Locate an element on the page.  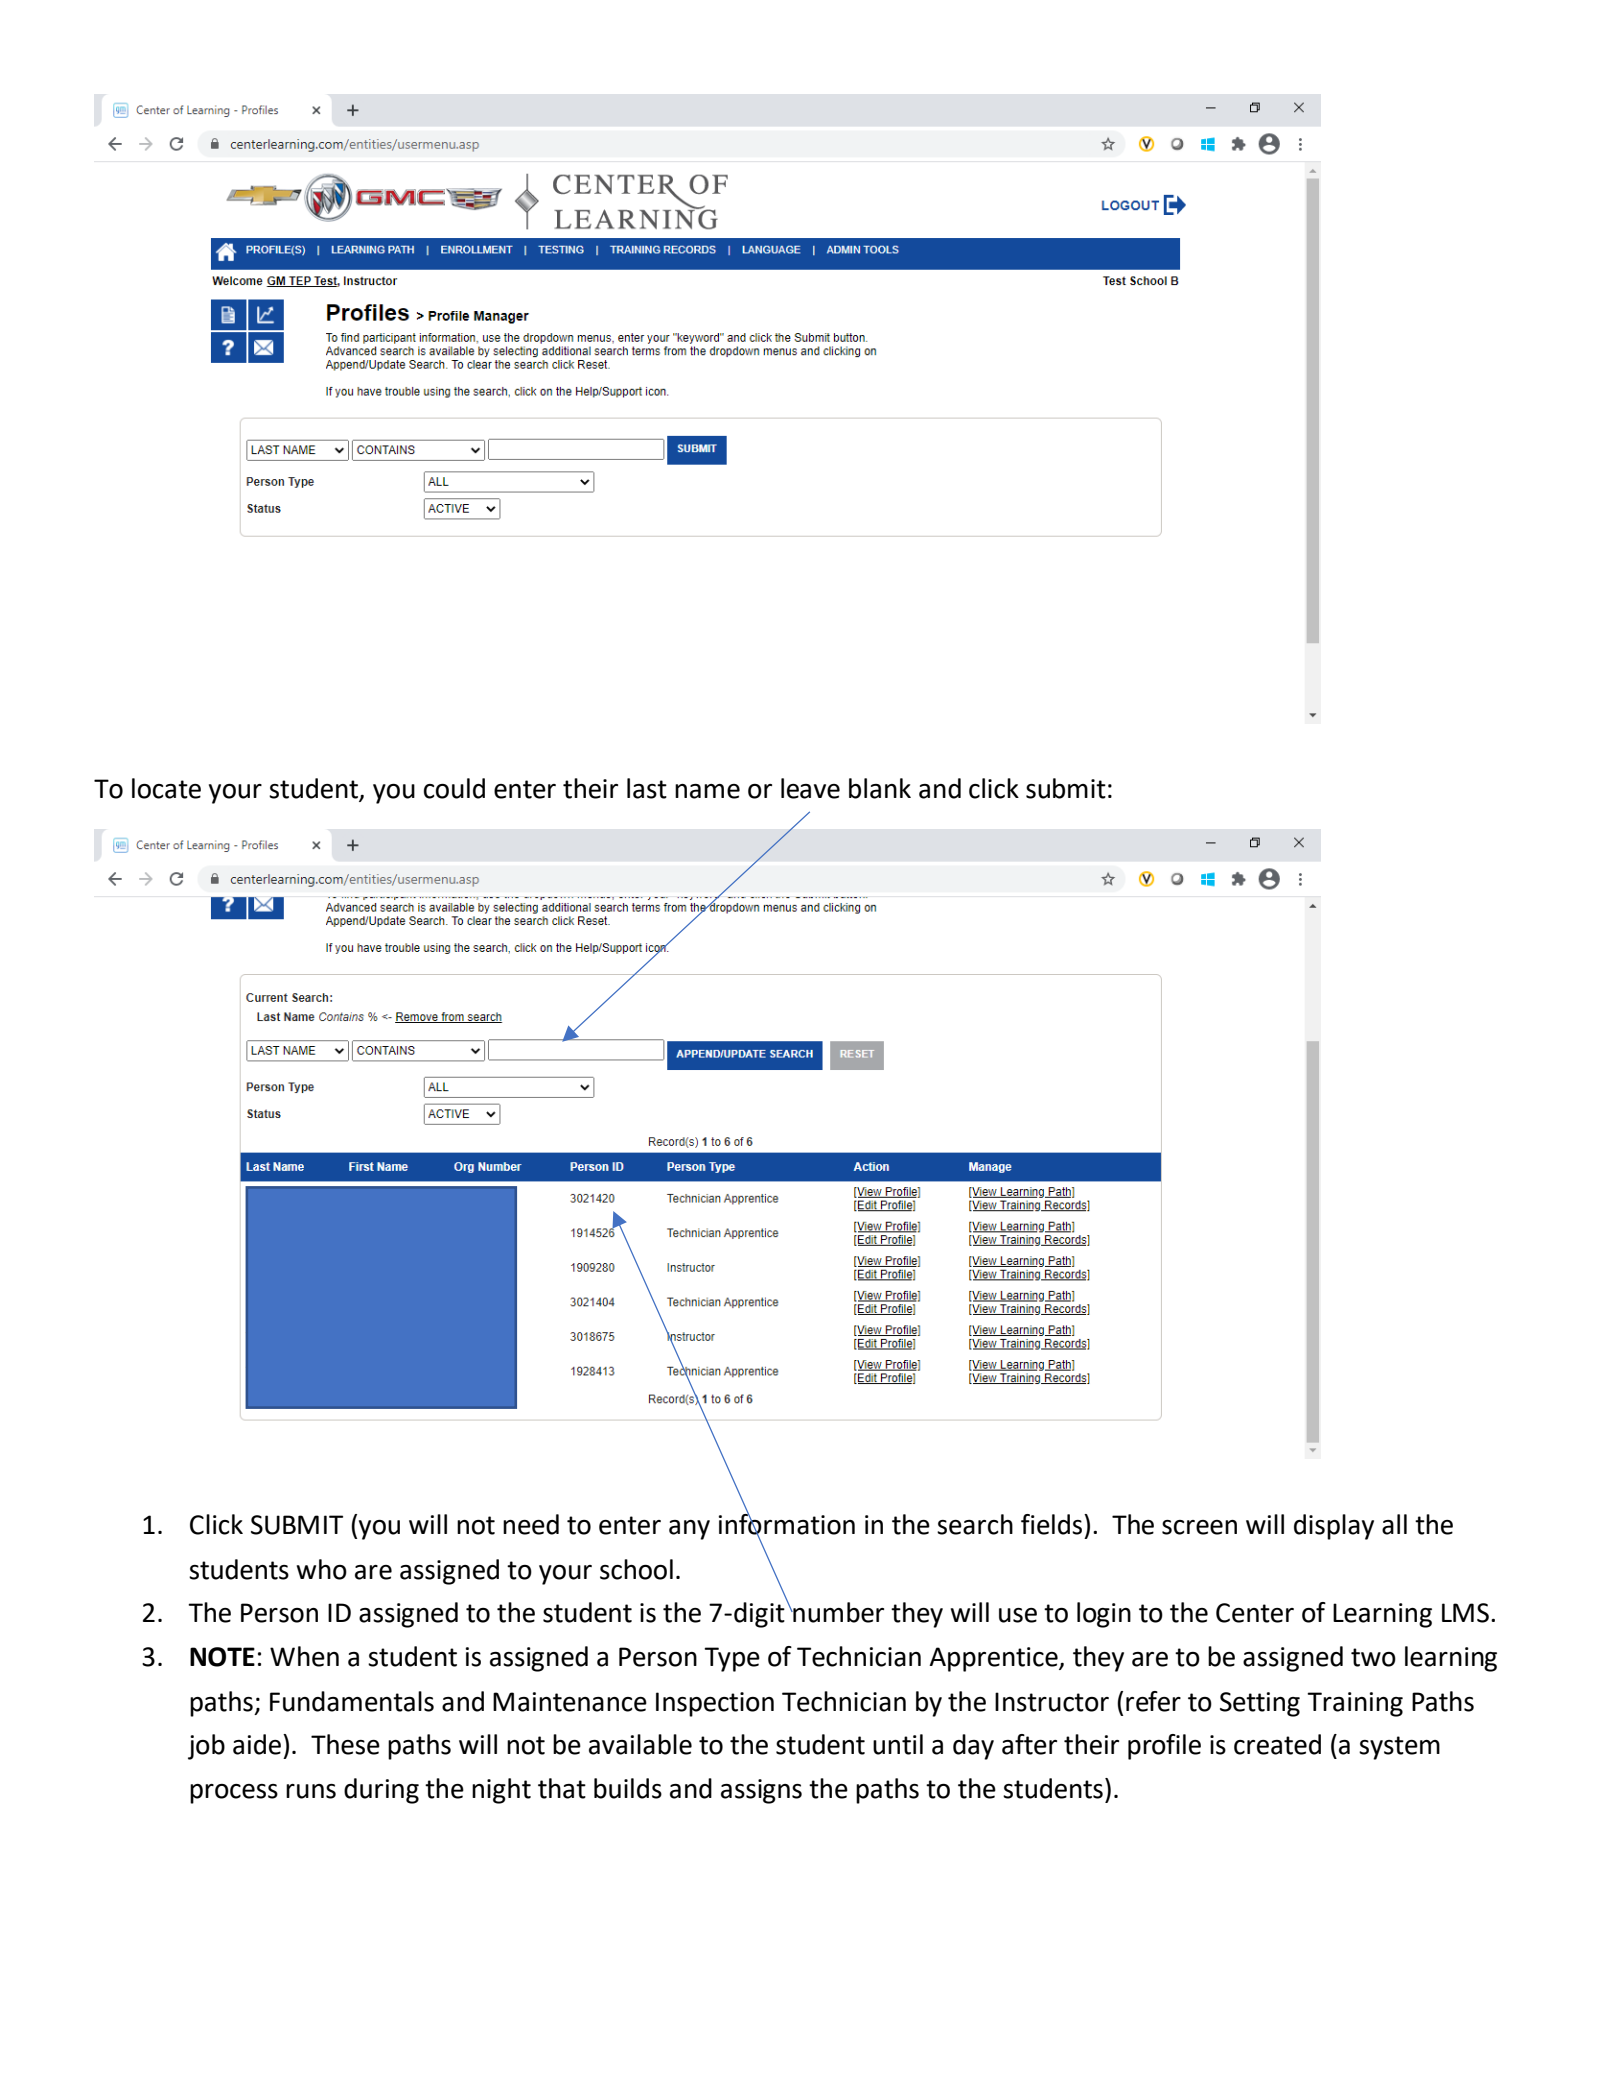
last is located at coordinates (647, 788).
